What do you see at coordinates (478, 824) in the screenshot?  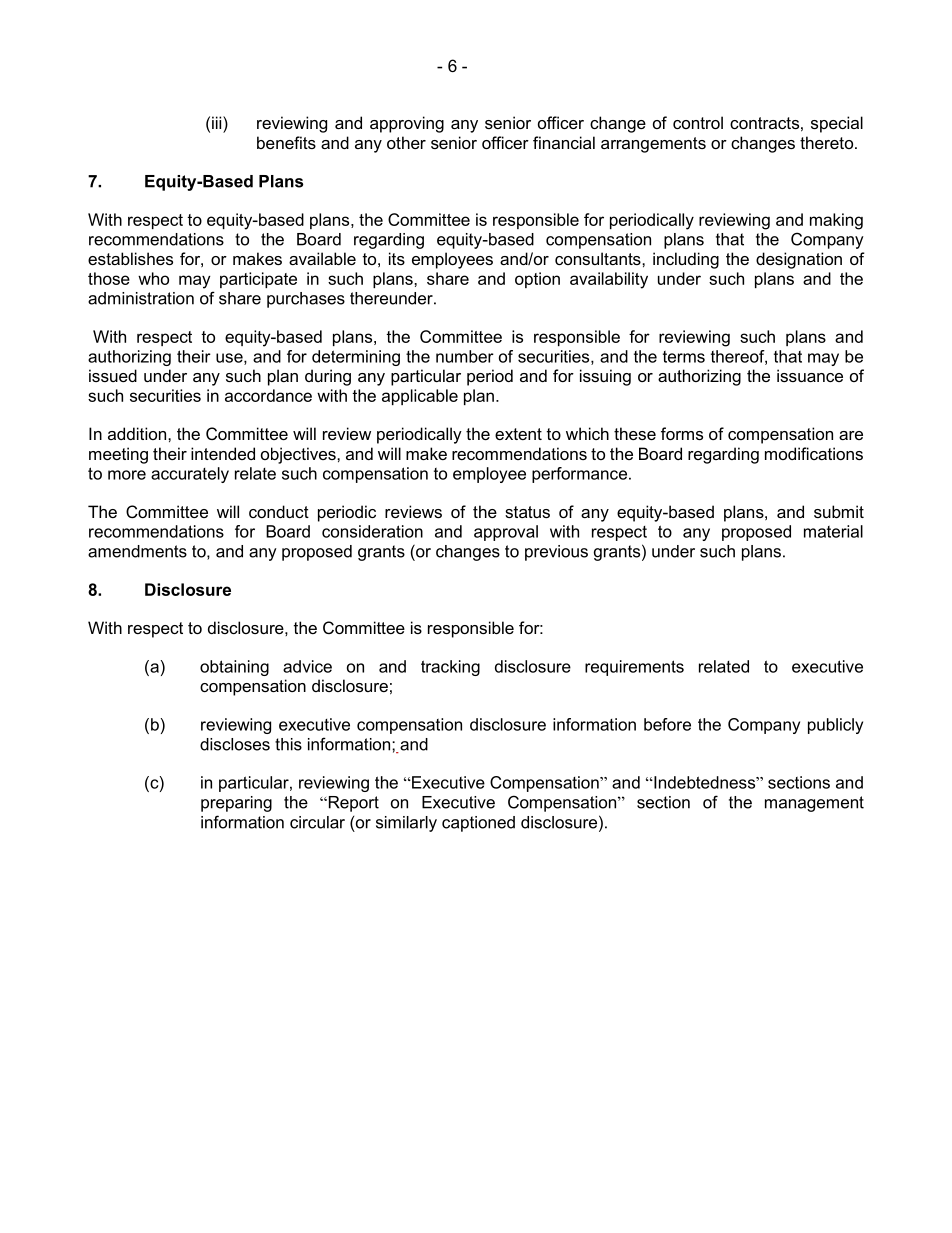 I see `captioned` at bounding box center [478, 824].
